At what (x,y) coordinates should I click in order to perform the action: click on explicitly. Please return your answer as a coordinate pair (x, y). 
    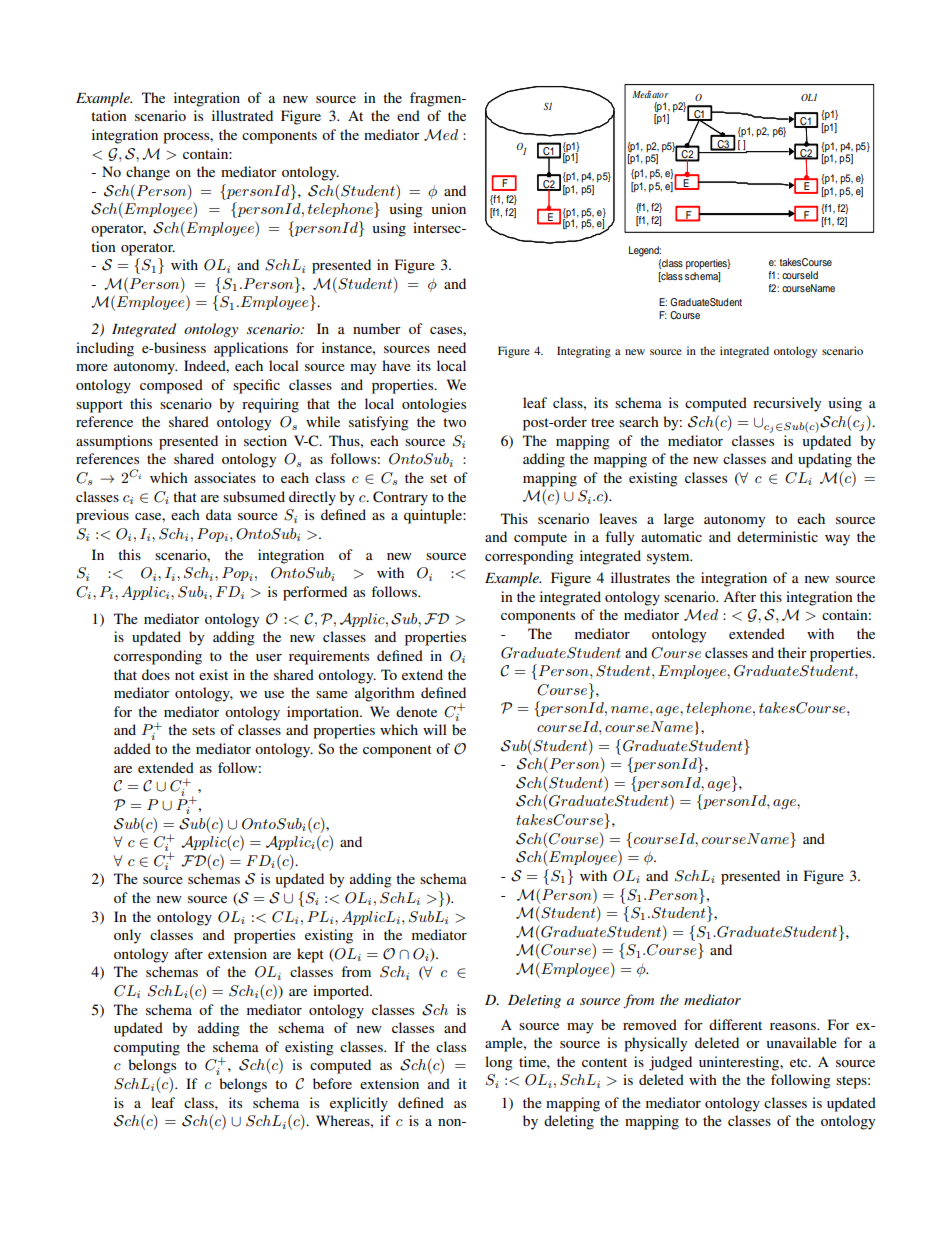
    Looking at the image, I should click on (359, 1104).
